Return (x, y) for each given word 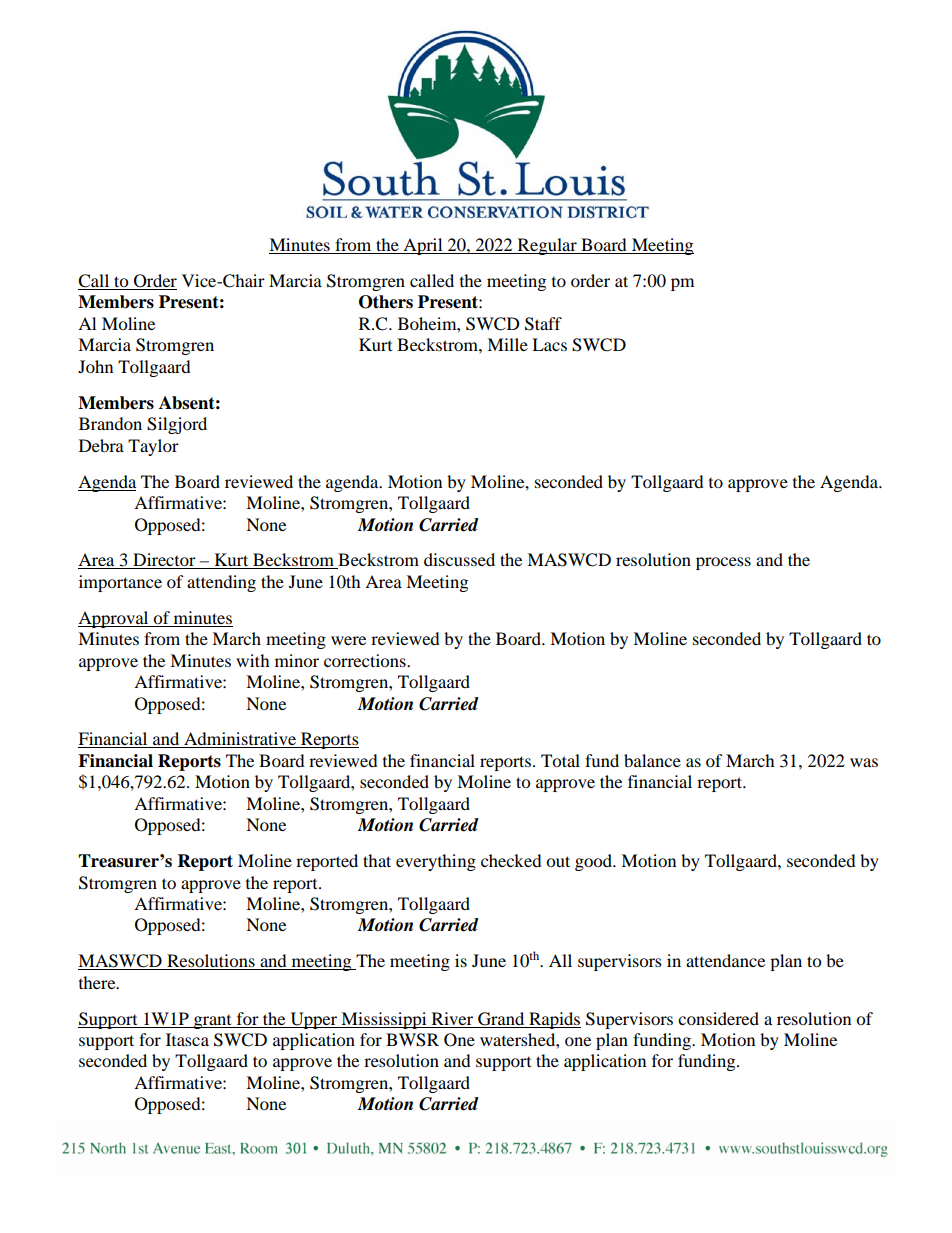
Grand (501, 1019)
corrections (366, 660)
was (864, 762)
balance (652, 760)
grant (213, 1022)
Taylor (153, 447)
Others (386, 302)
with (253, 660)
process (723, 563)
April (423, 246)
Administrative (240, 740)
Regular (547, 246)
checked (511, 860)
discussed (459, 559)
